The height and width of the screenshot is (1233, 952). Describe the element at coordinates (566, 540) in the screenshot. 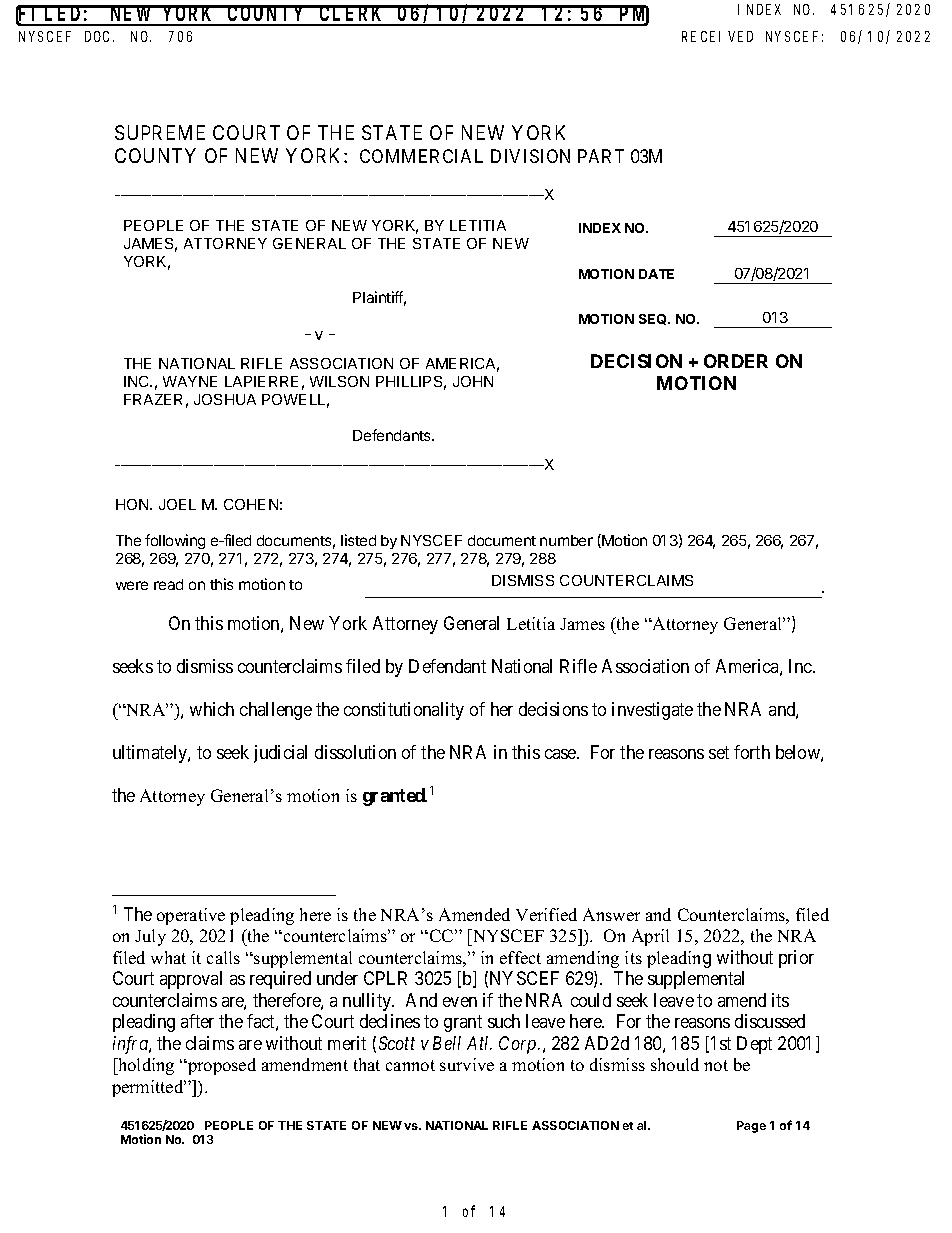

I see `number` at that location.
